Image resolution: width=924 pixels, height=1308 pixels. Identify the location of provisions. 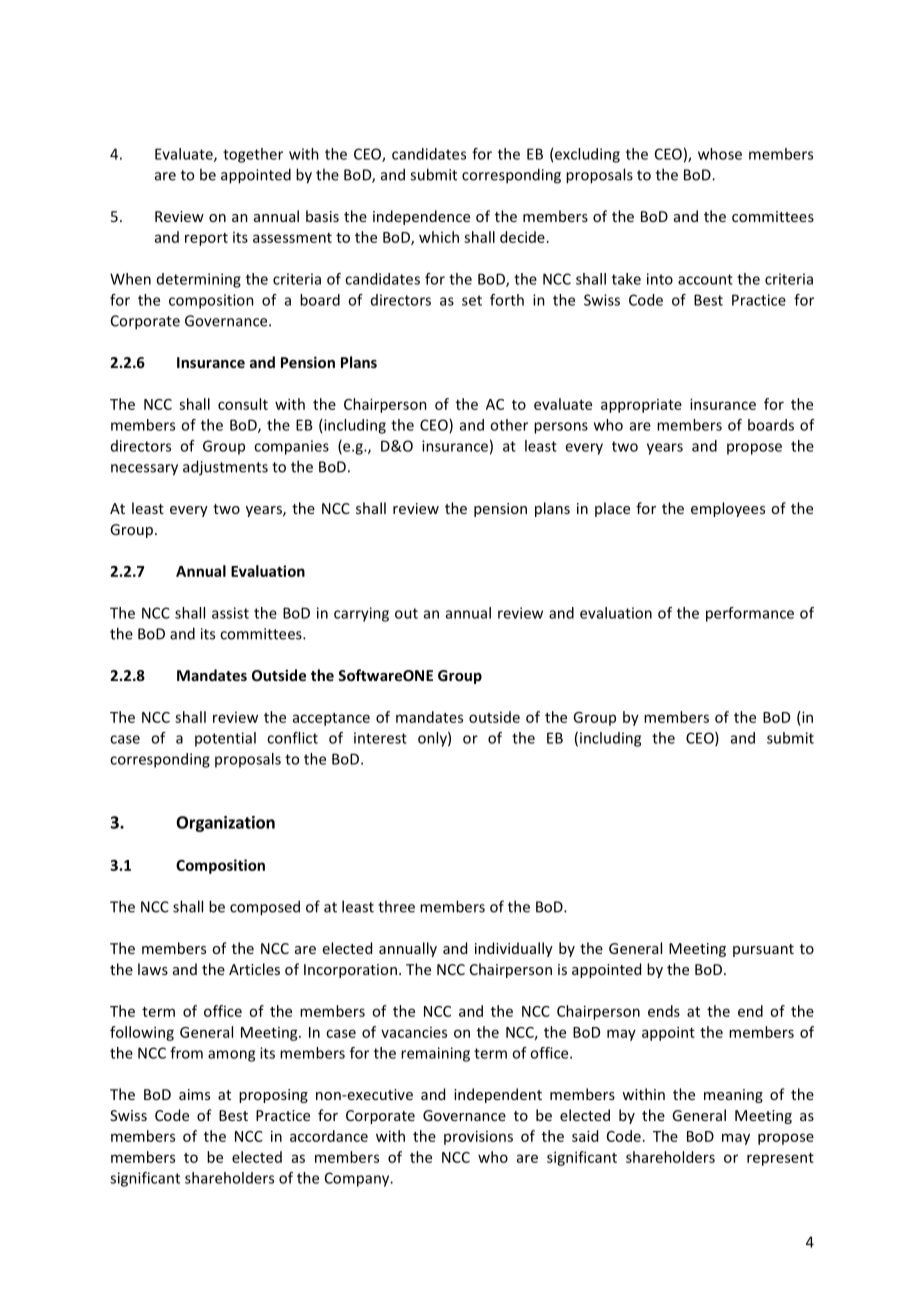
(478, 1137).
